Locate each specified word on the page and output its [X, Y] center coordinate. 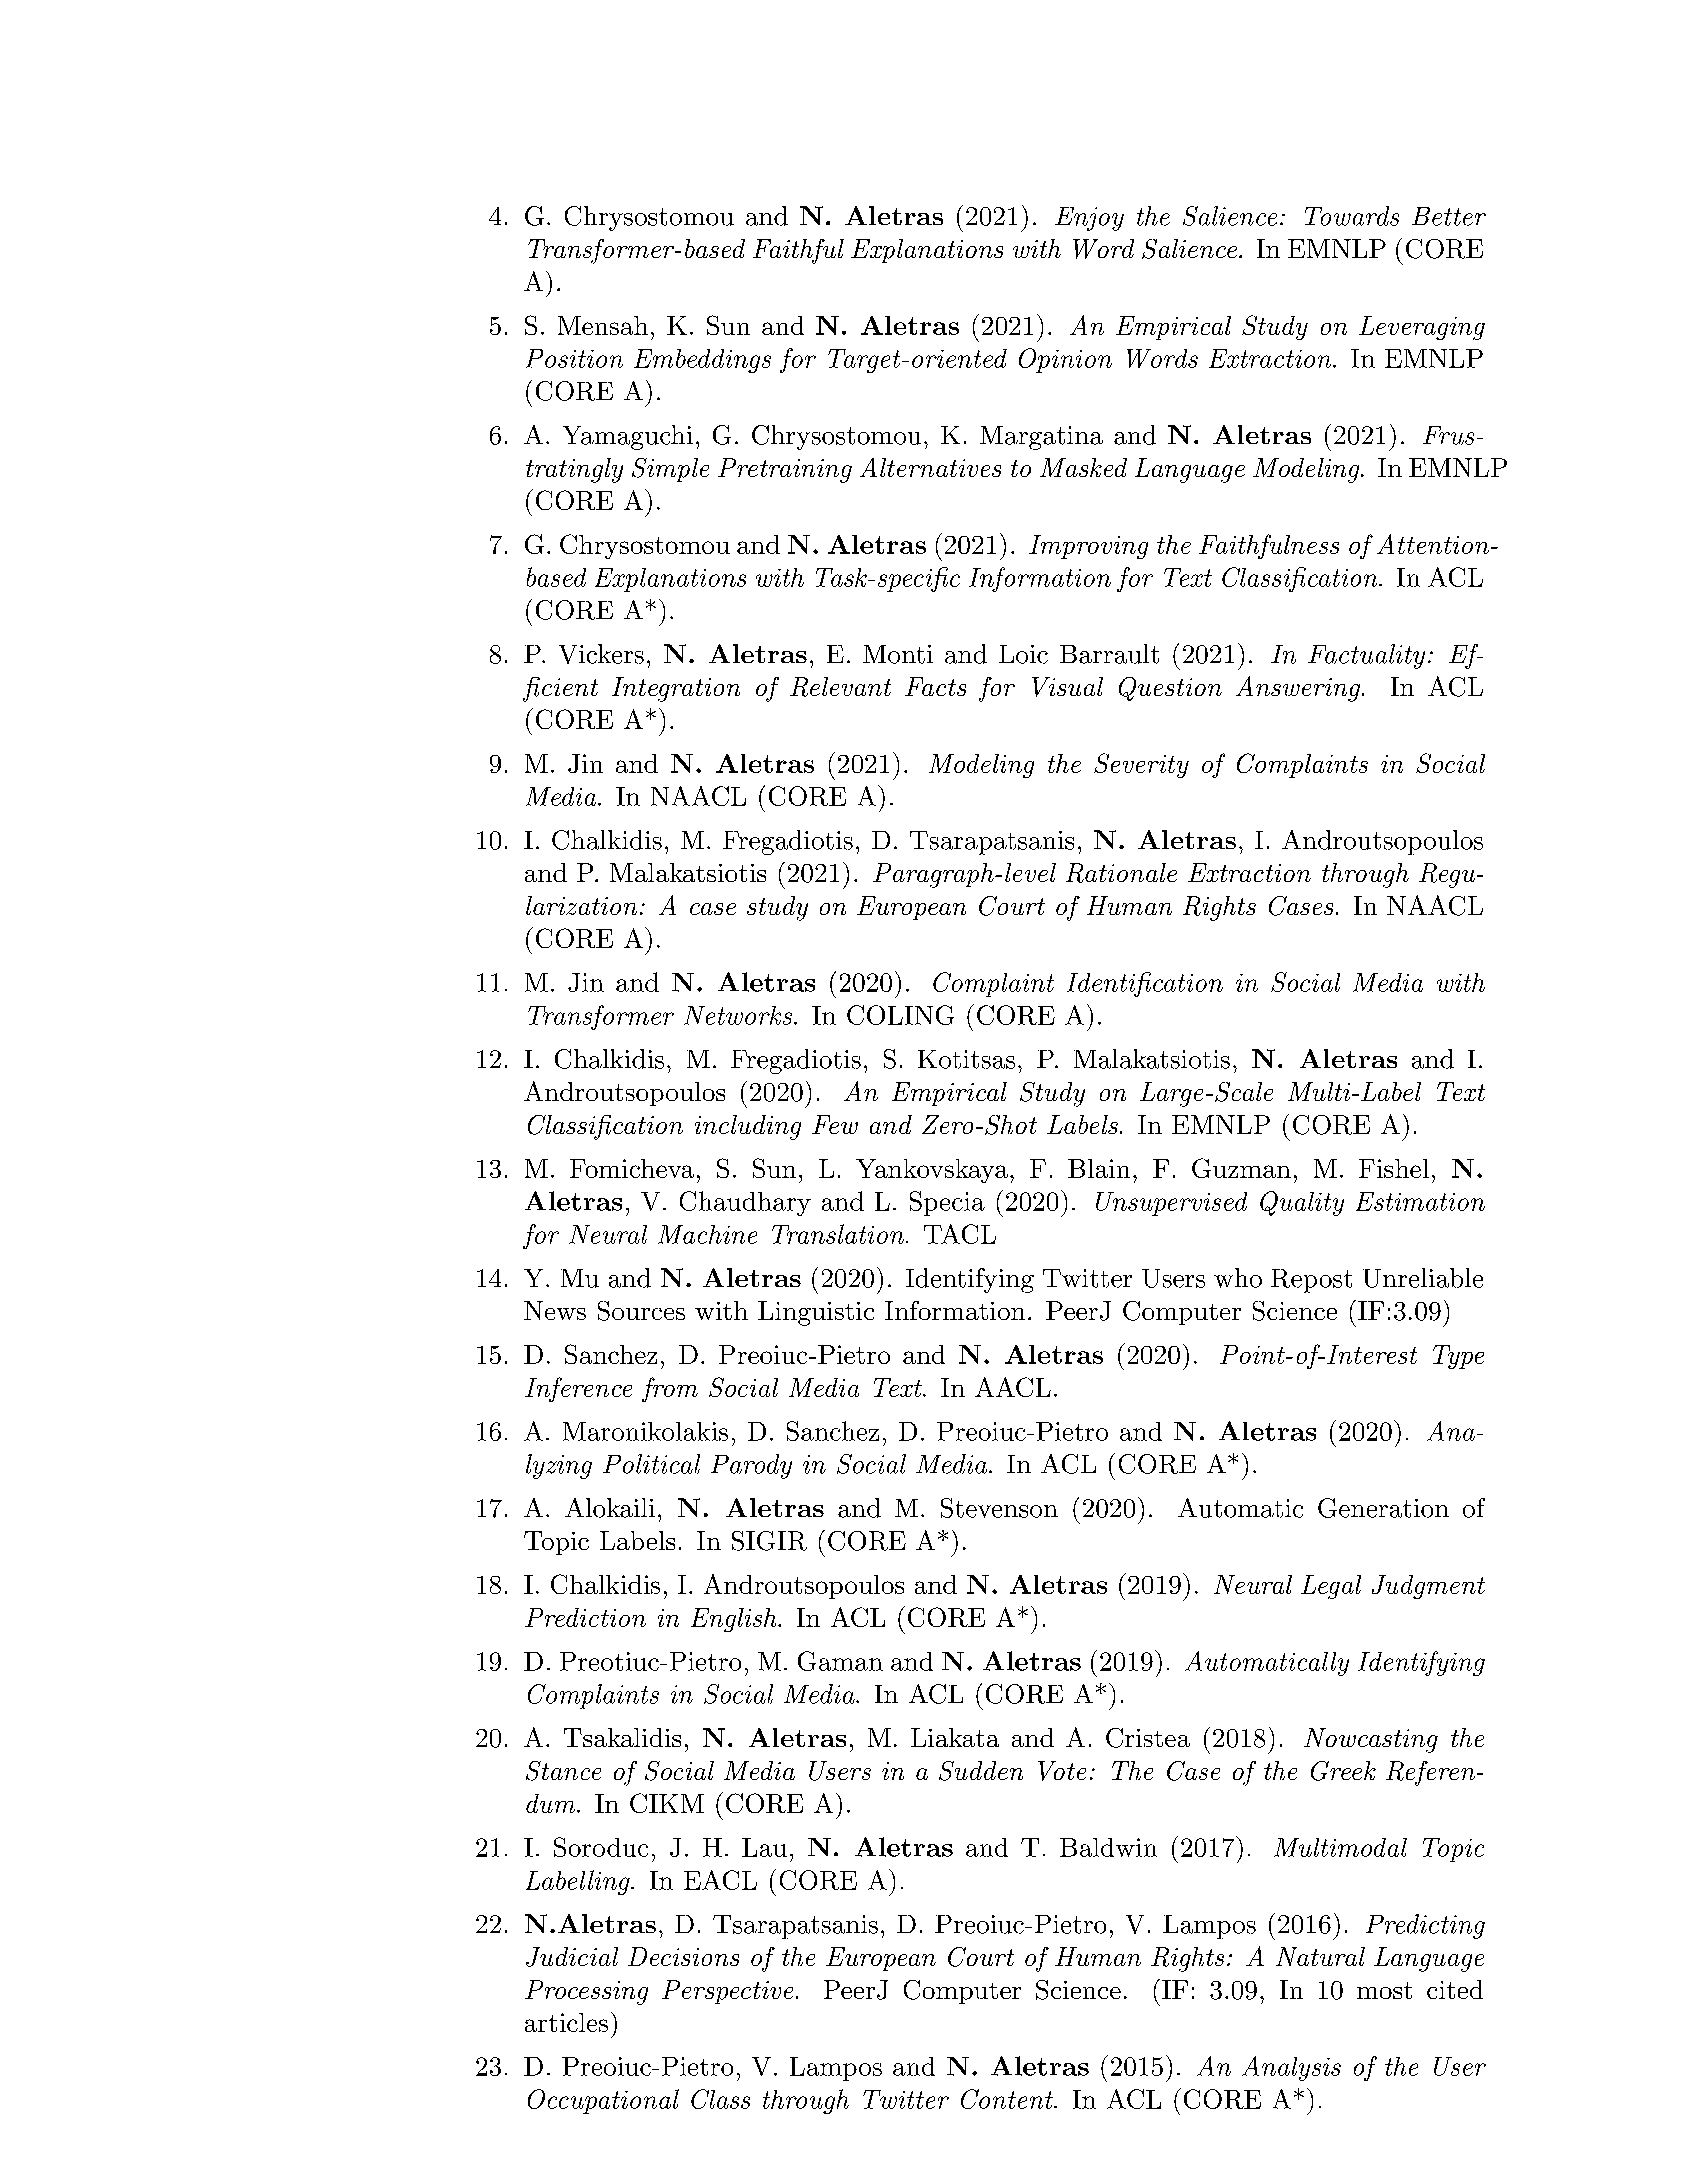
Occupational [603, 2101]
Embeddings [702, 361]
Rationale [1121, 873]
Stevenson [999, 1508]
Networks [738, 1015]
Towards [1352, 216]
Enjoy [1089, 219]
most [1384, 1990]
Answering [1298, 689]
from [670, 1389]
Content [1008, 2099]
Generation [1383, 1508]
